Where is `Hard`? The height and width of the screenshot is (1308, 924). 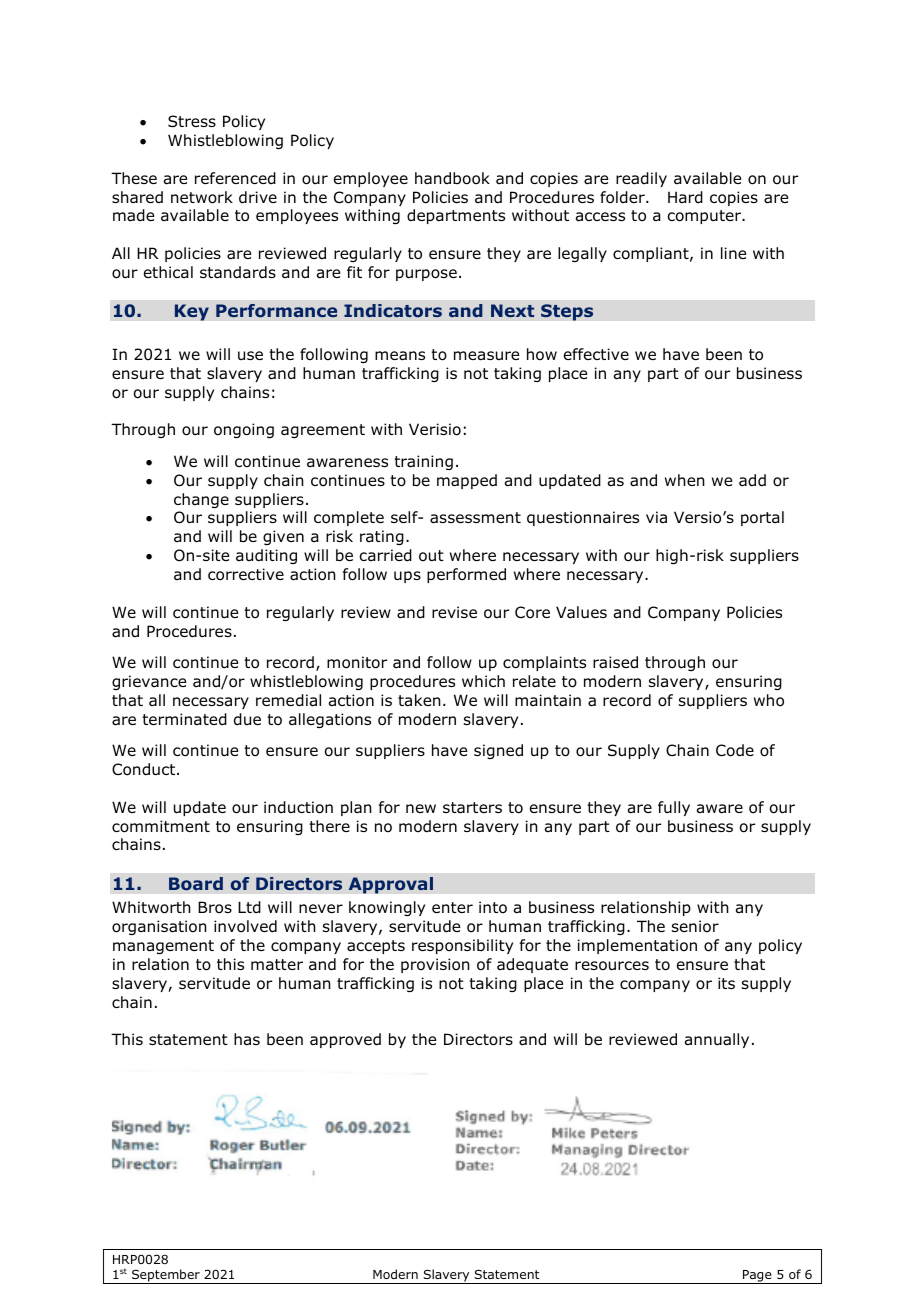 Hard is located at coordinates (685, 197).
